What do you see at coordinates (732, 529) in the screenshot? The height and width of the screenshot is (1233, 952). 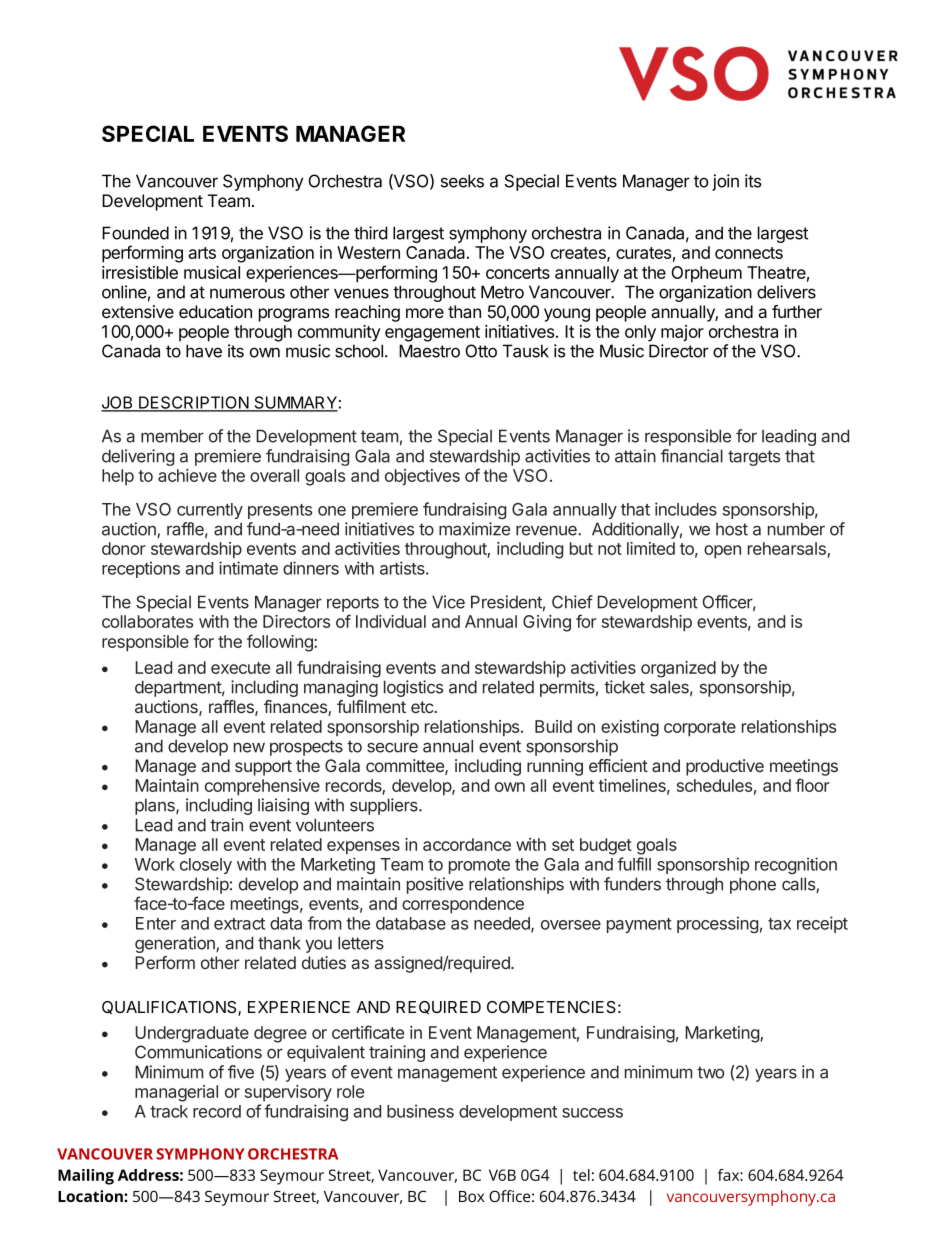 I see `host` at bounding box center [732, 529].
